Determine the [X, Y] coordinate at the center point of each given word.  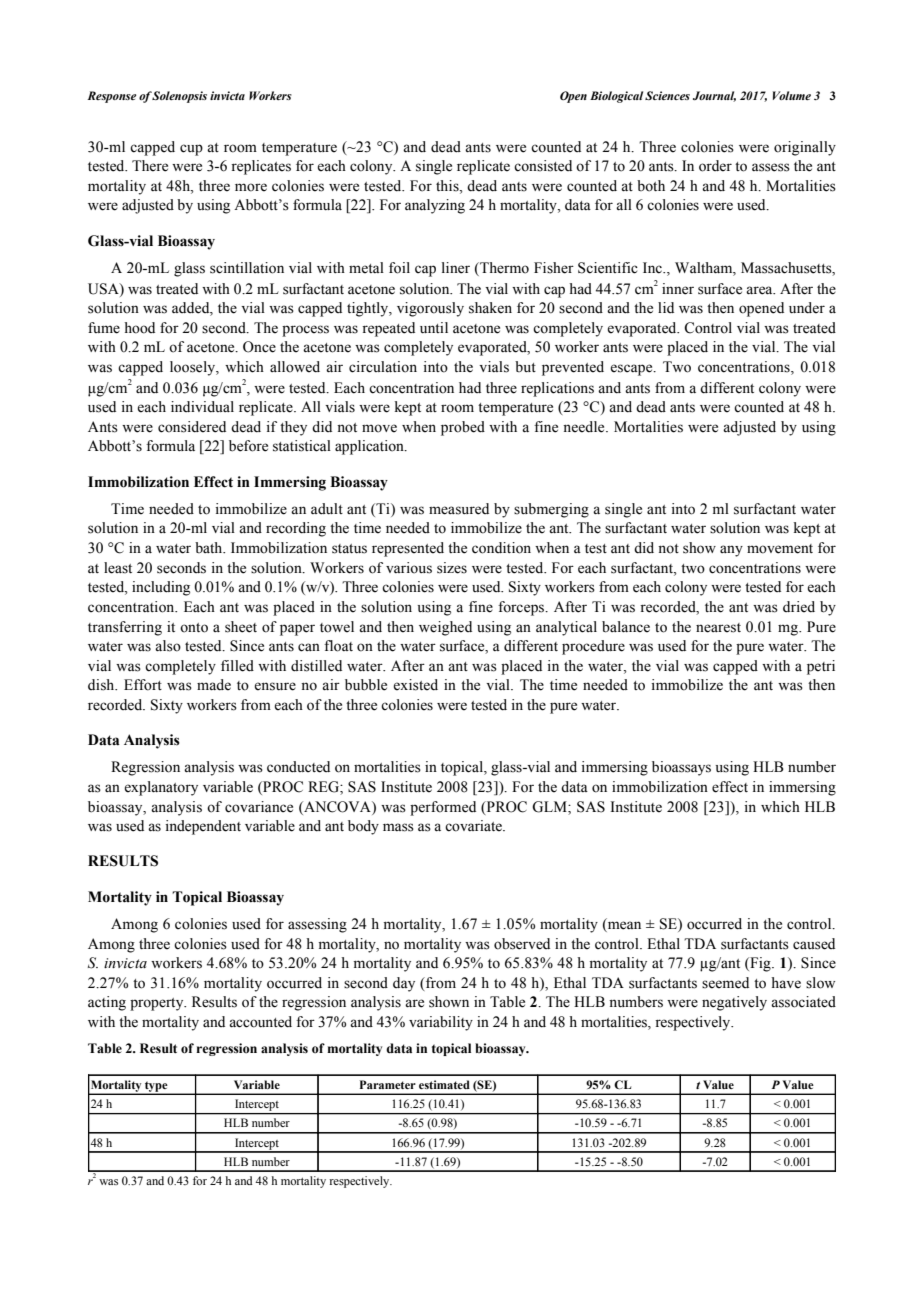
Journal [714, 96]
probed [463, 428]
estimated [444, 1084]
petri [821, 667]
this [448, 186]
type [156, 1087]
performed [443, 808]
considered [192, 427]
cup [191, 150]
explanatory [161, 788]
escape [632, 370]
